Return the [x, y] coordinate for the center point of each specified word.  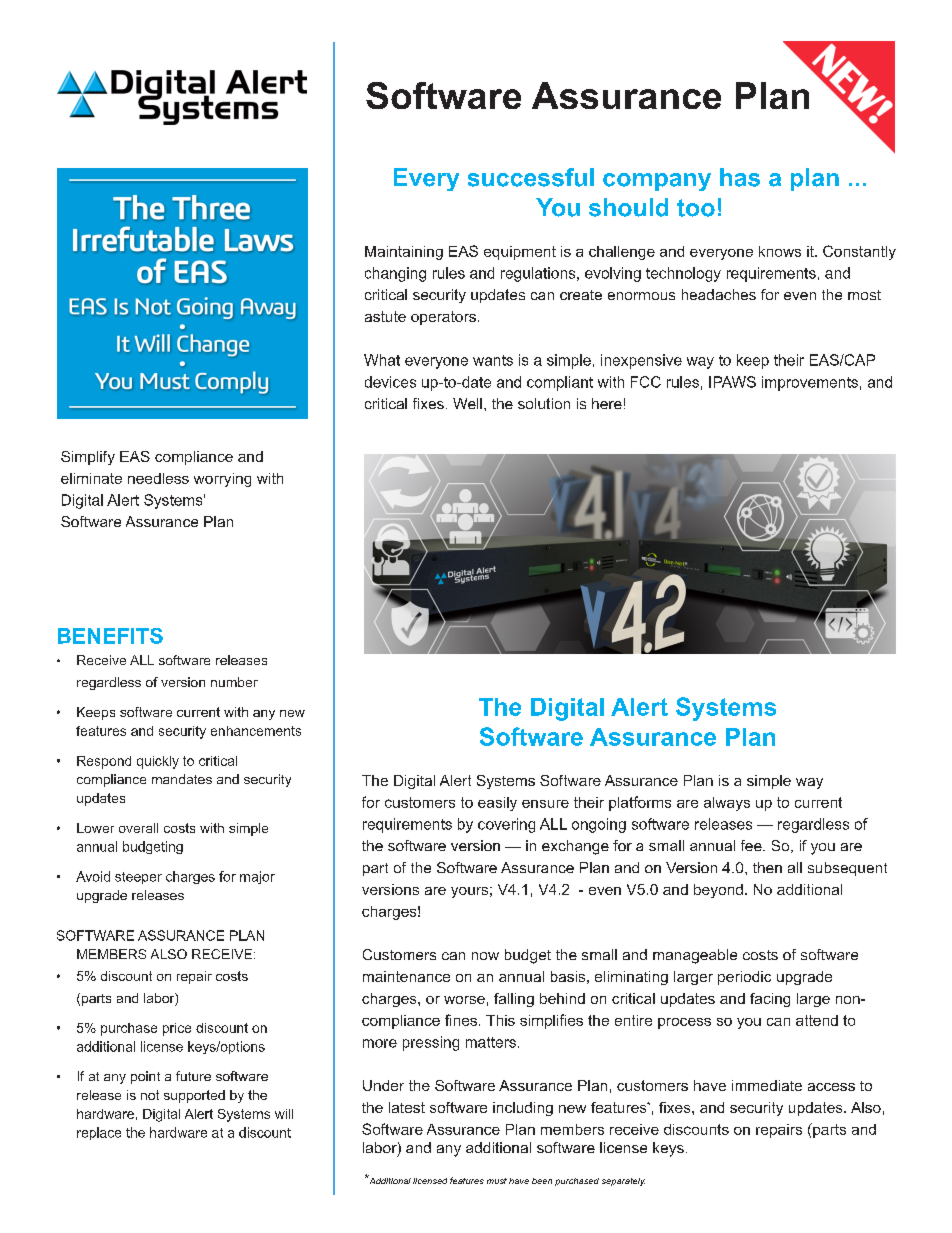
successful [531, 177]
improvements [810, 383]
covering [506, 825]
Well [467, 403]
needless [158, 478]
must [497, 1181]
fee [752, 845]
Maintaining [404, 253]
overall [138, 828]
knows [780, 251]
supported [194, 1096]
